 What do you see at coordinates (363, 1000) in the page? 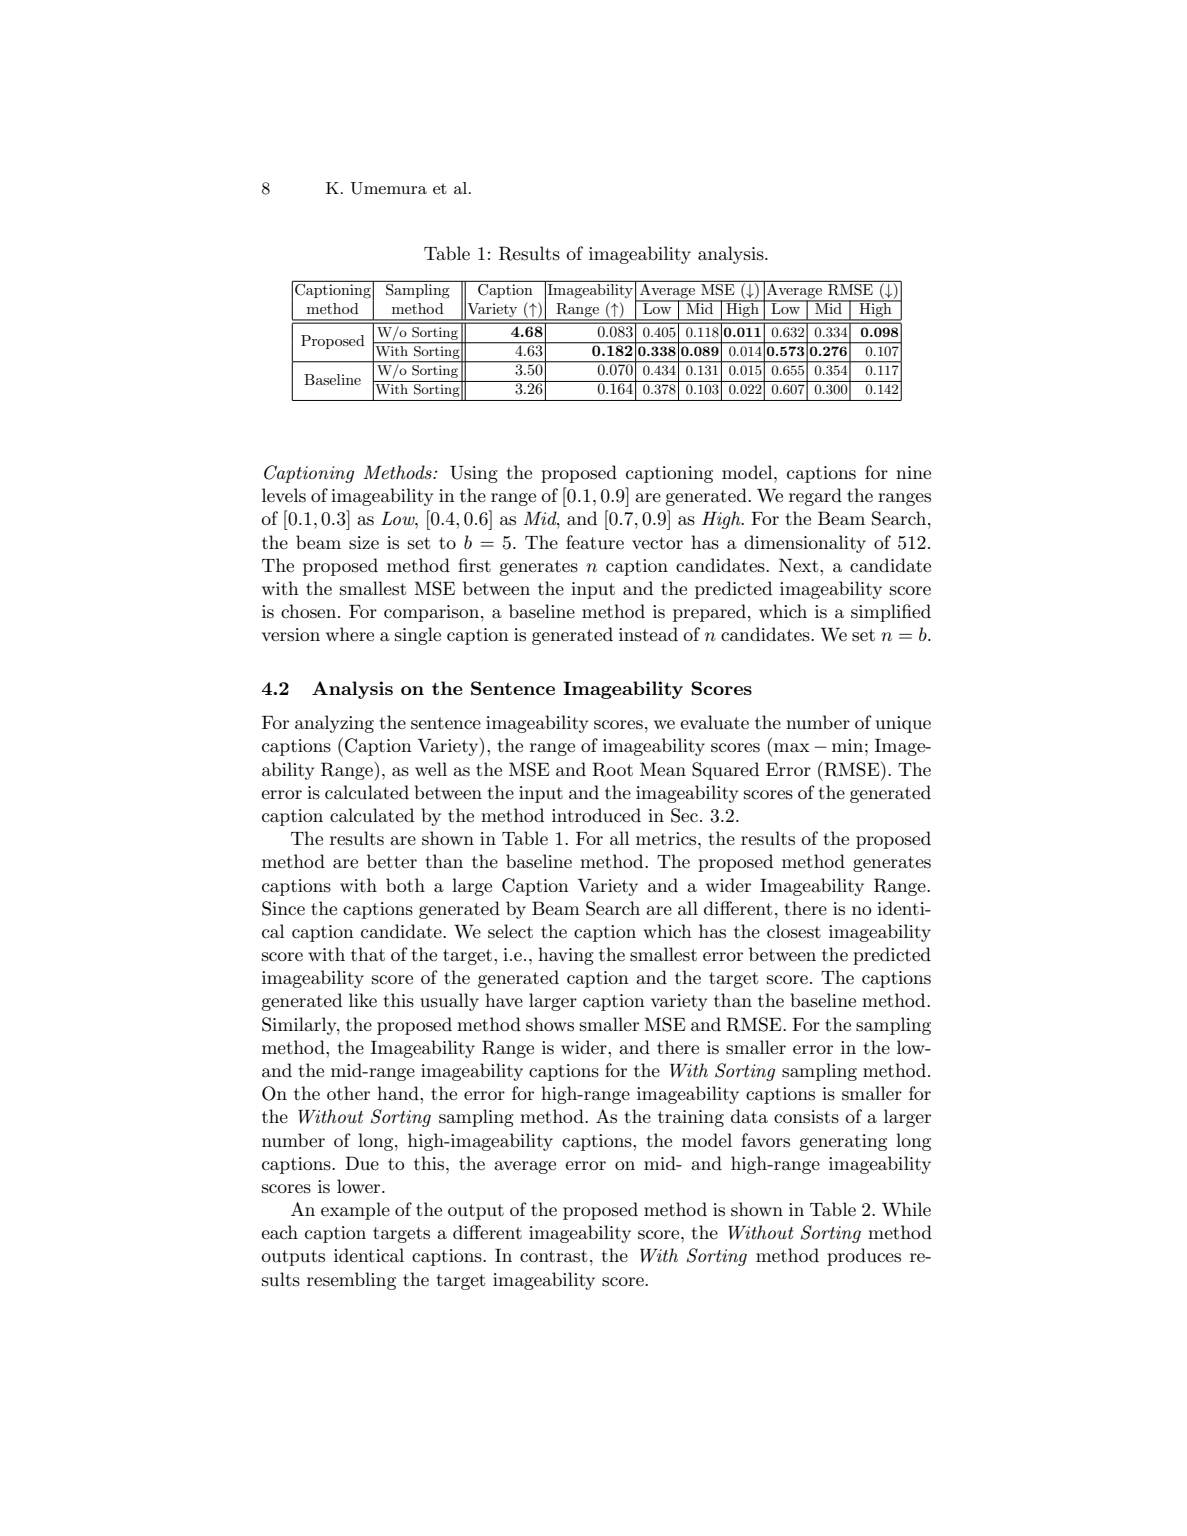
I see `like` at bounding box center [363, 1000].
